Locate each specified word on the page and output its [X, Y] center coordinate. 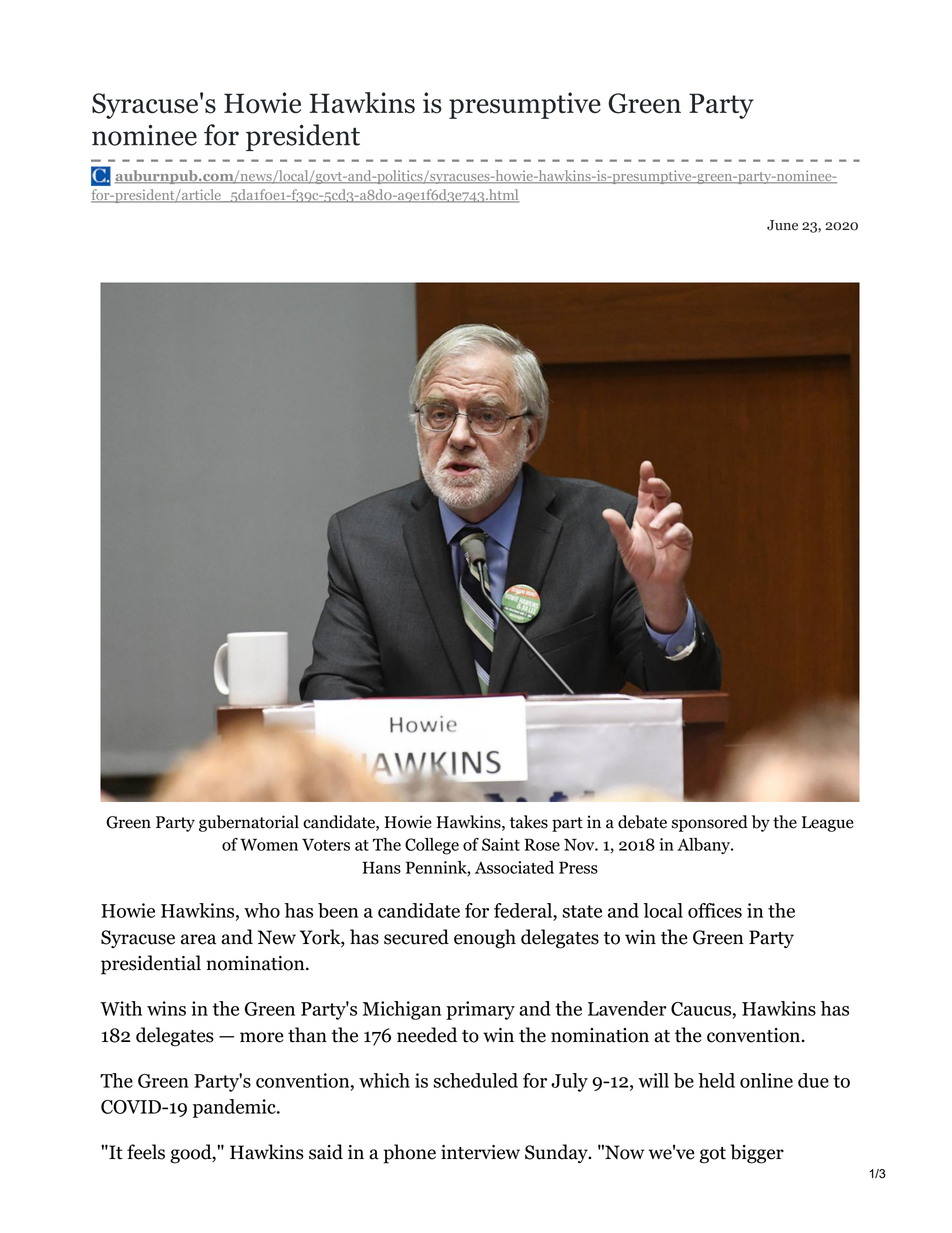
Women [269, 844]
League [828, 824]
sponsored [710, 823]
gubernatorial [249, 823]
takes [529, 822]
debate [642, 822]
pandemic [235, 1108]
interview [480, 1152]
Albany [705, 846]
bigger [757, 1154]
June [782, 225]
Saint [501, 844]
